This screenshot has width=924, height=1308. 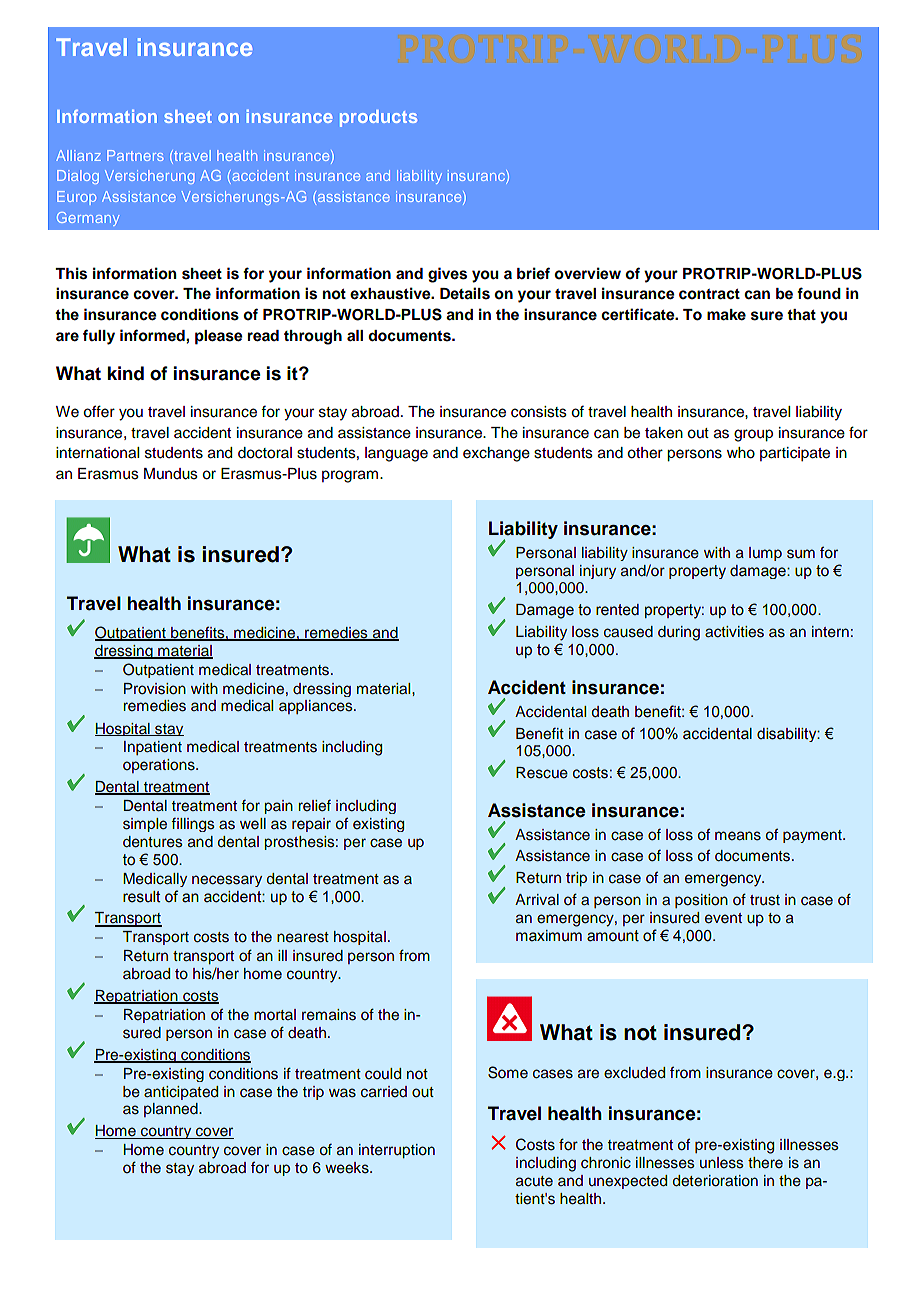 I want to click on appliances, so click(x=317, y=707).
